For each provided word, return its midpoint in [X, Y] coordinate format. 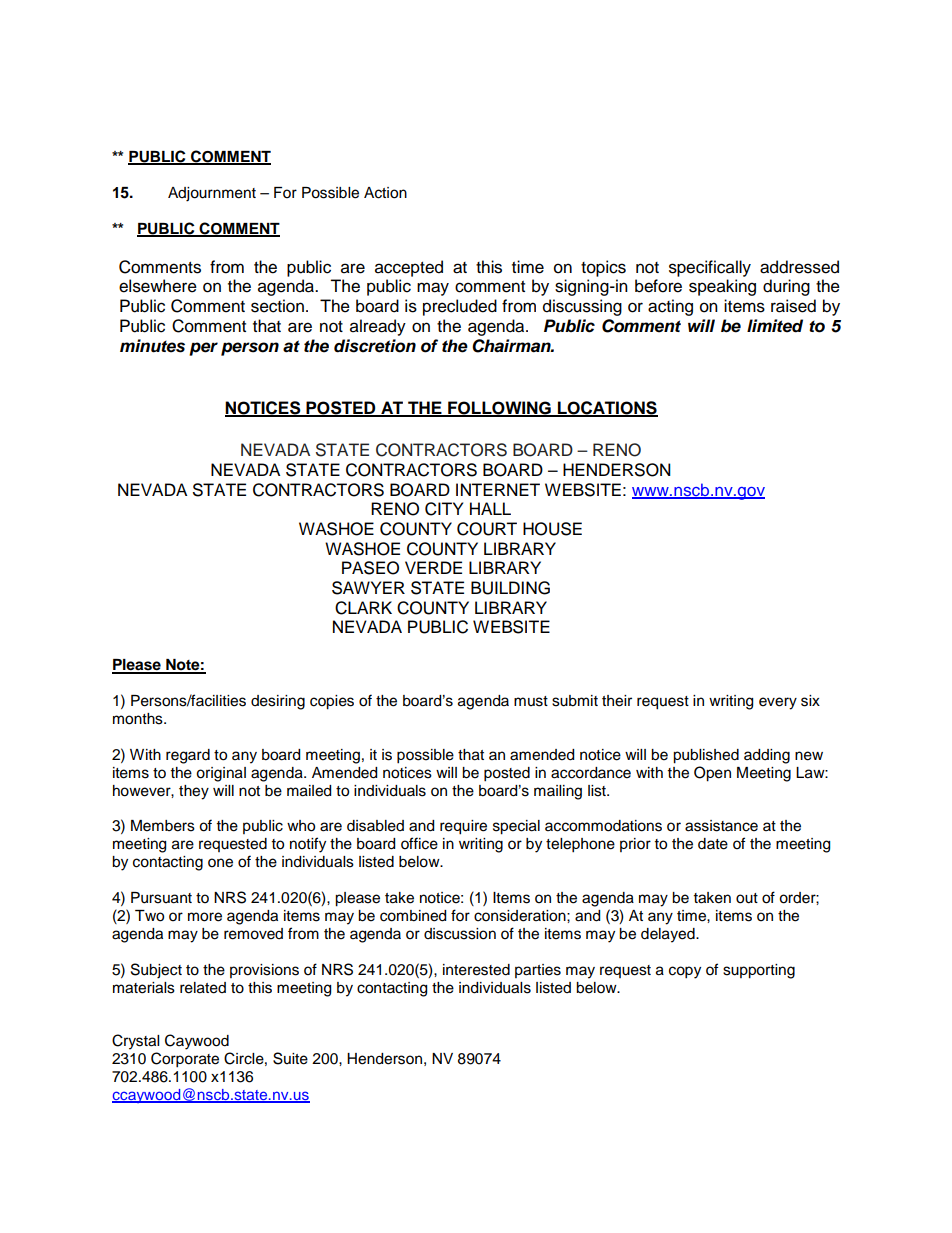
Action [385, 193]
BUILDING [510, 588]
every [778, 703]
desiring [278, 702]
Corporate [185, 1060]
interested [476, 970]
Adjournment [212, 194]
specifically [710, 268]
